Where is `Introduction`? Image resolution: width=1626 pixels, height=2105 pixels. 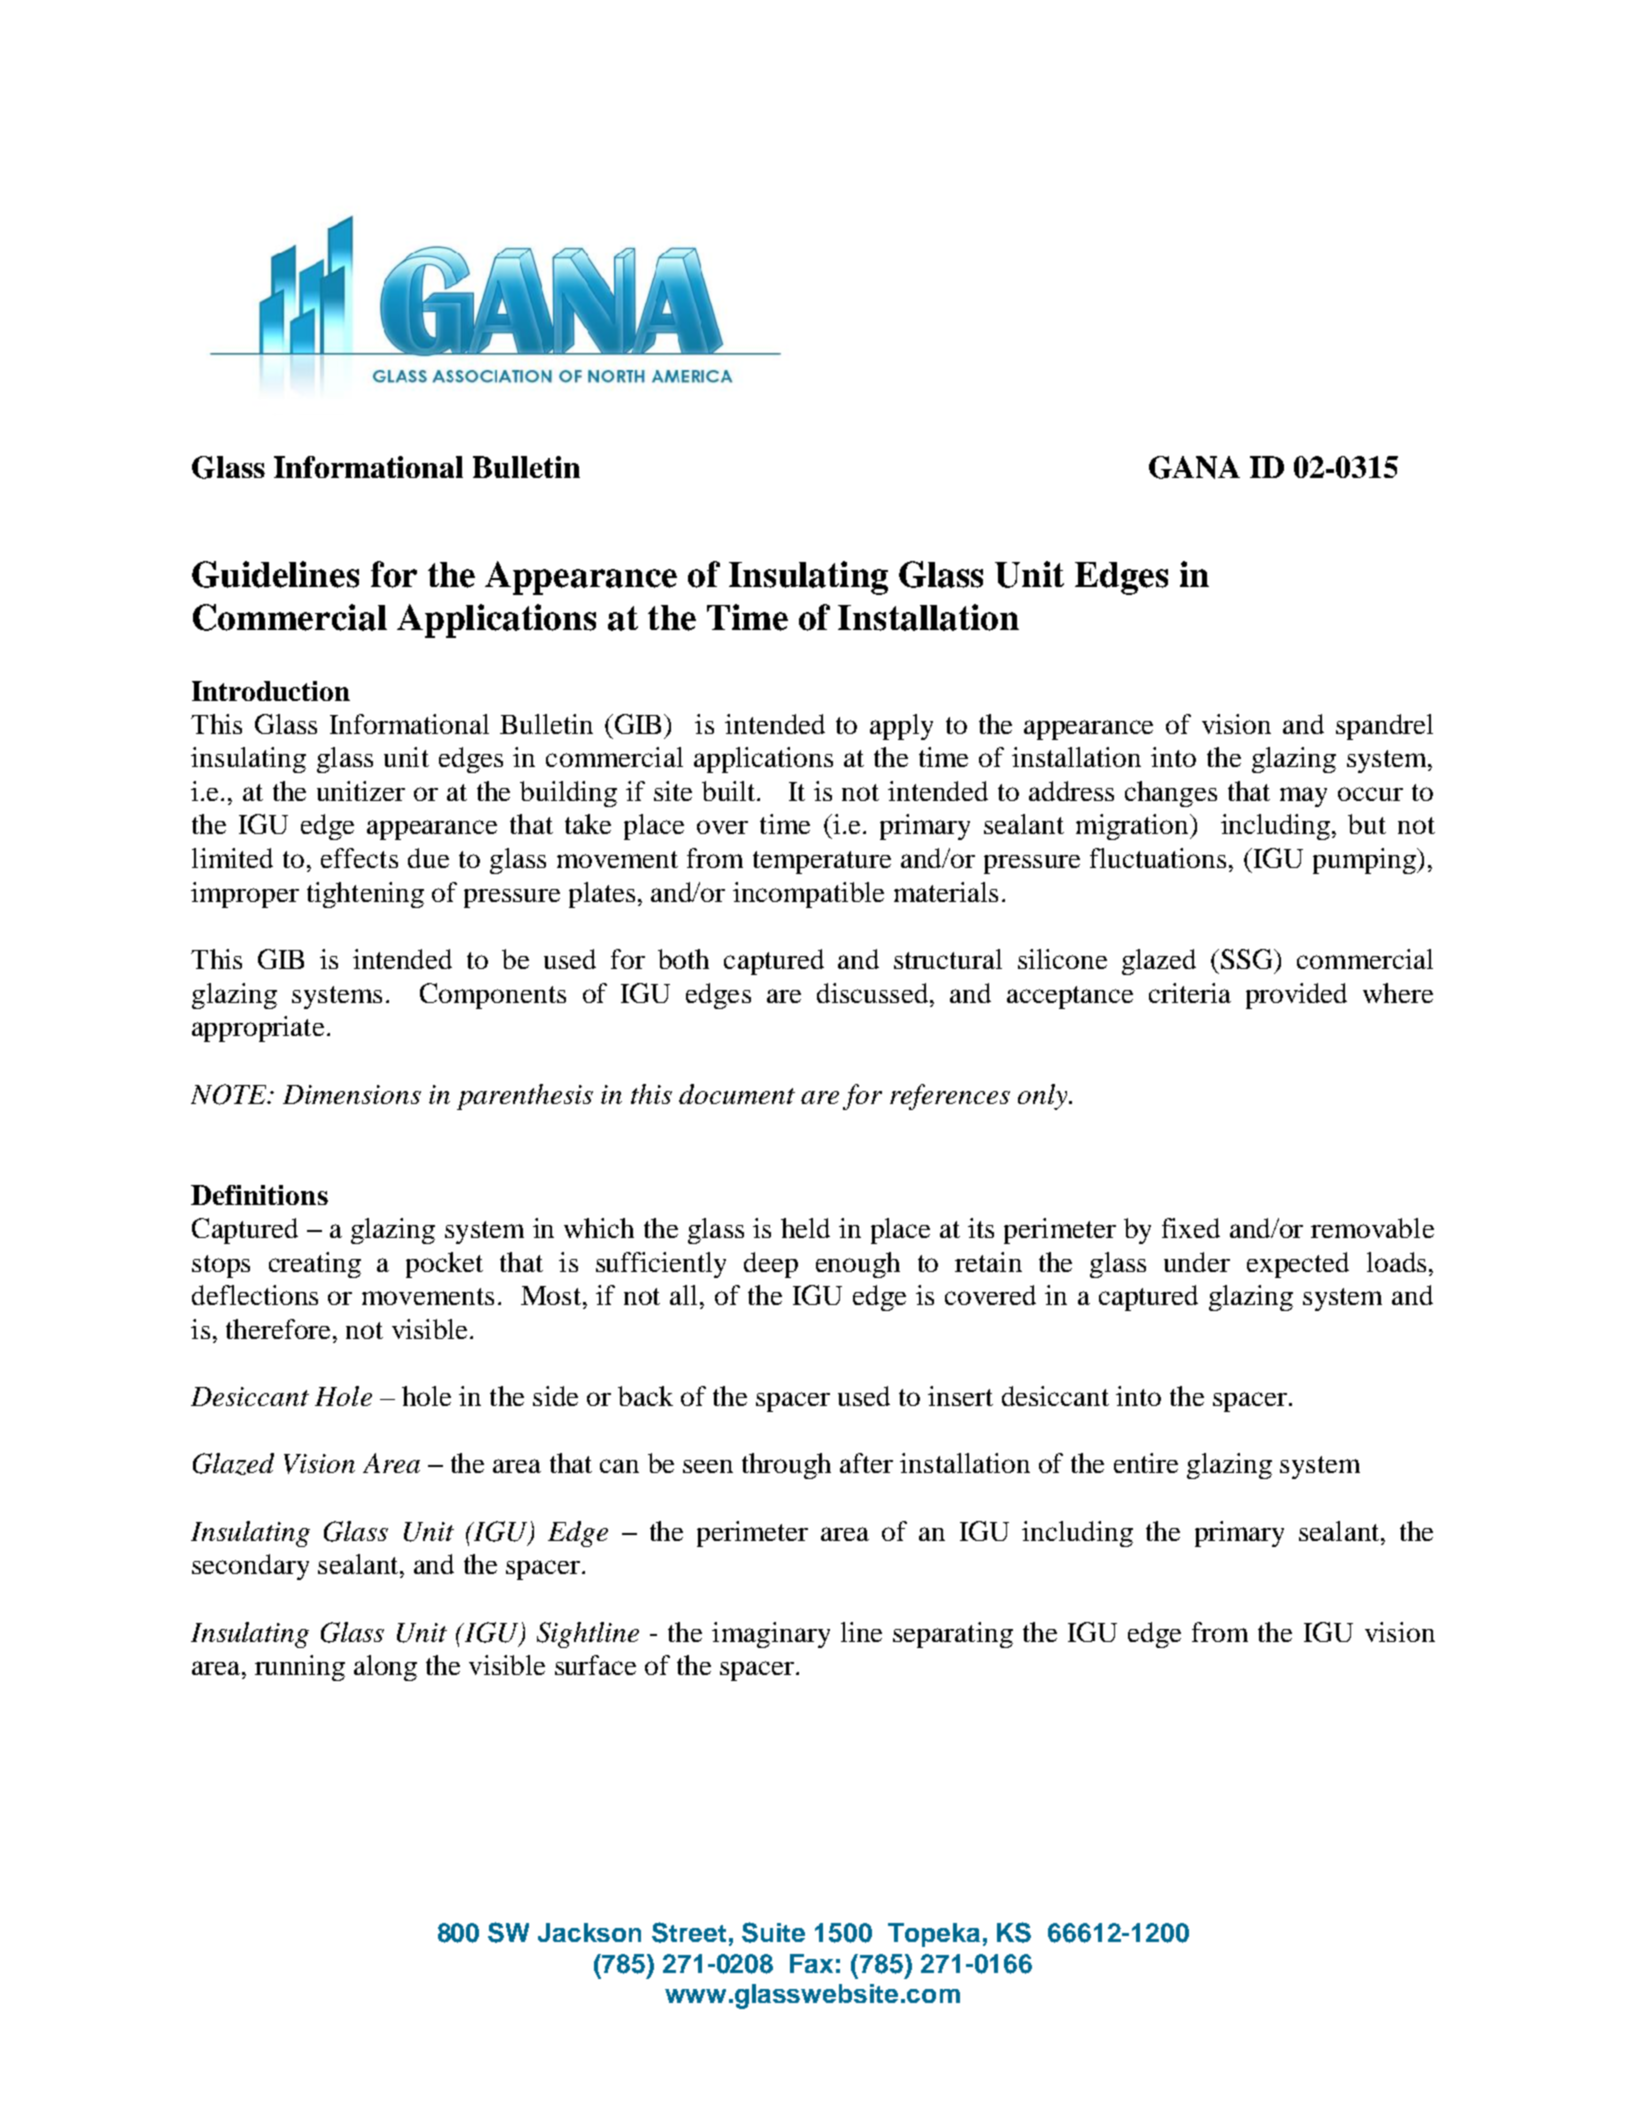 Introduction is located at coordinates (271, 691).
